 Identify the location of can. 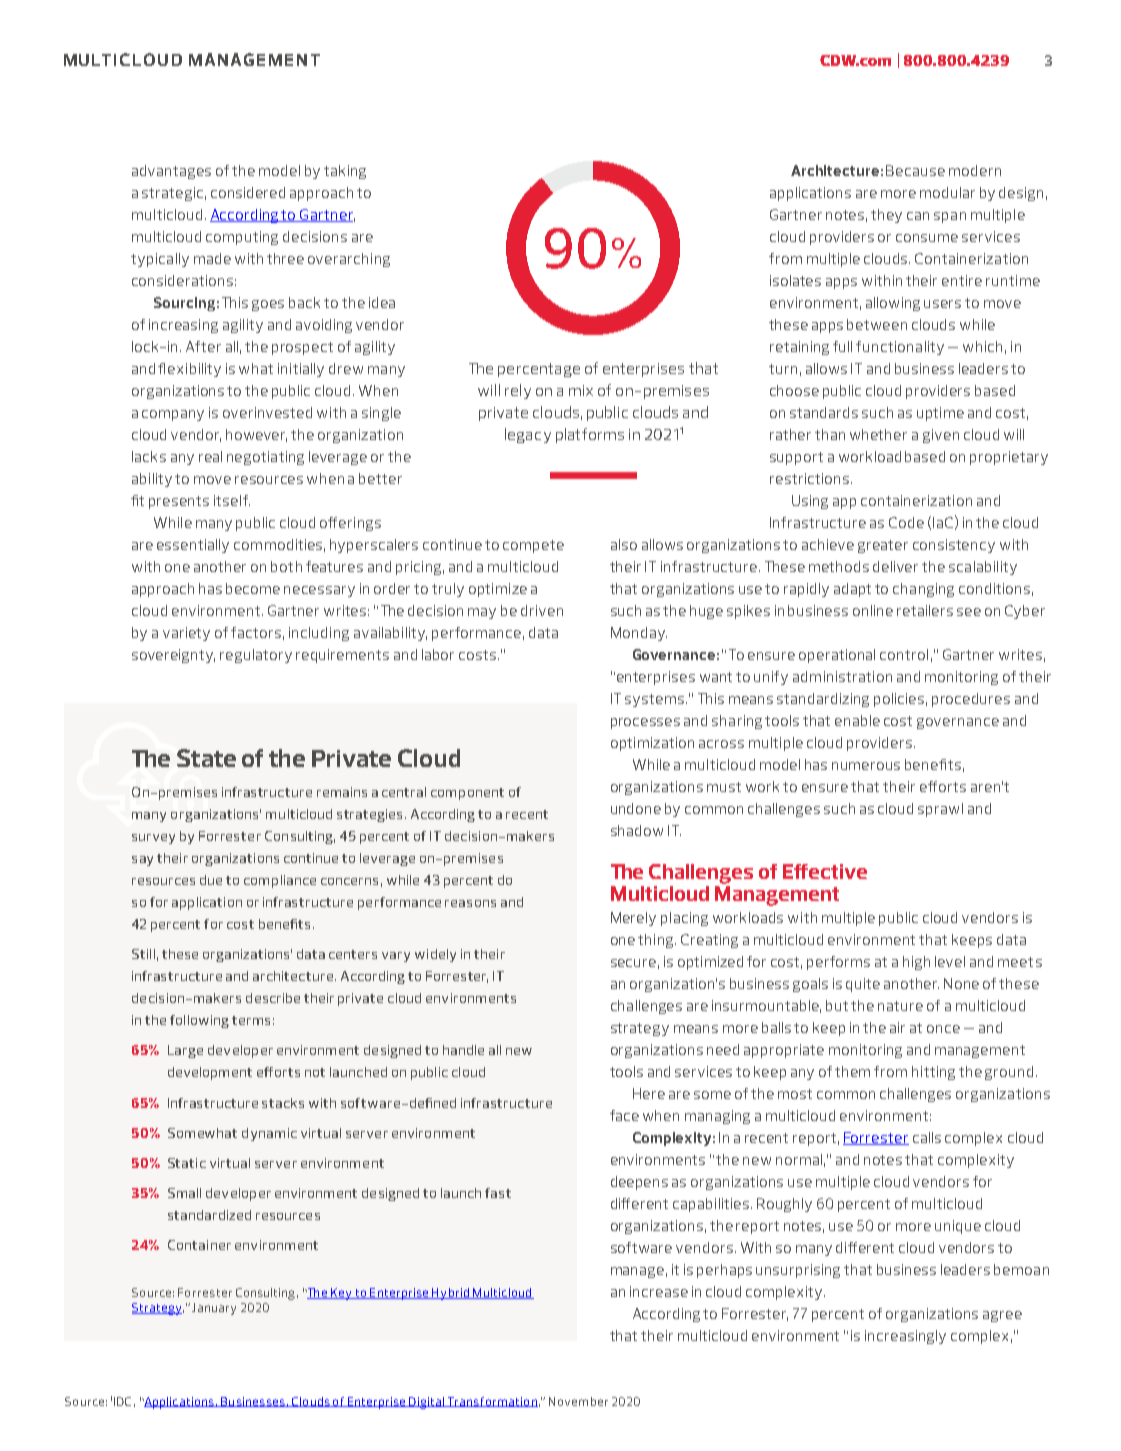
(918, 216).
